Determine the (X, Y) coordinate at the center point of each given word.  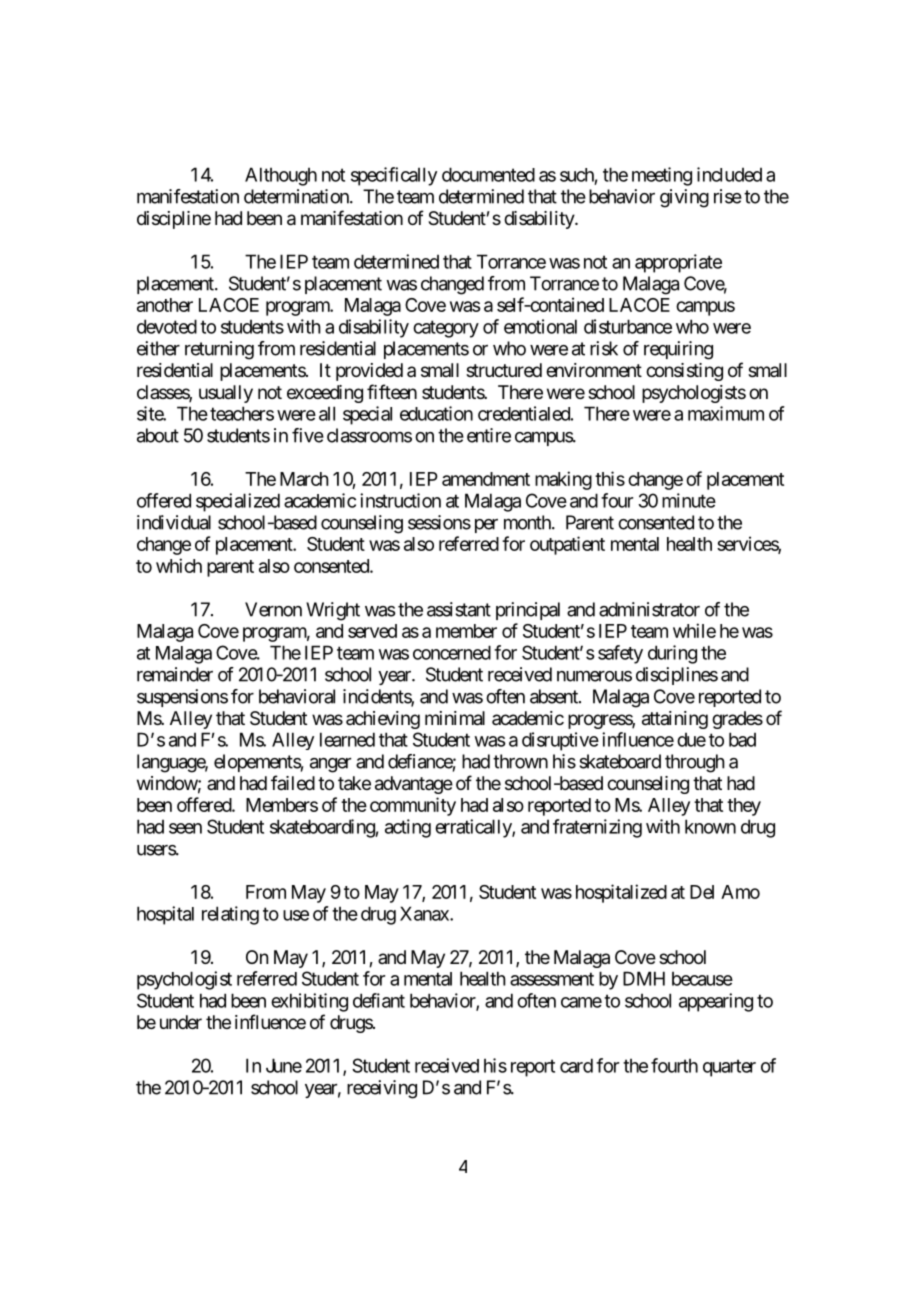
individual (174, 522)
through (695, 763)
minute (689, 500)
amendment (486, 479)
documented (488, 174)
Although (281, 176)
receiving (382, 1089)
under (181, 1022)
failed (293, 782)
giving (684, 198)
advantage (414, 785)
